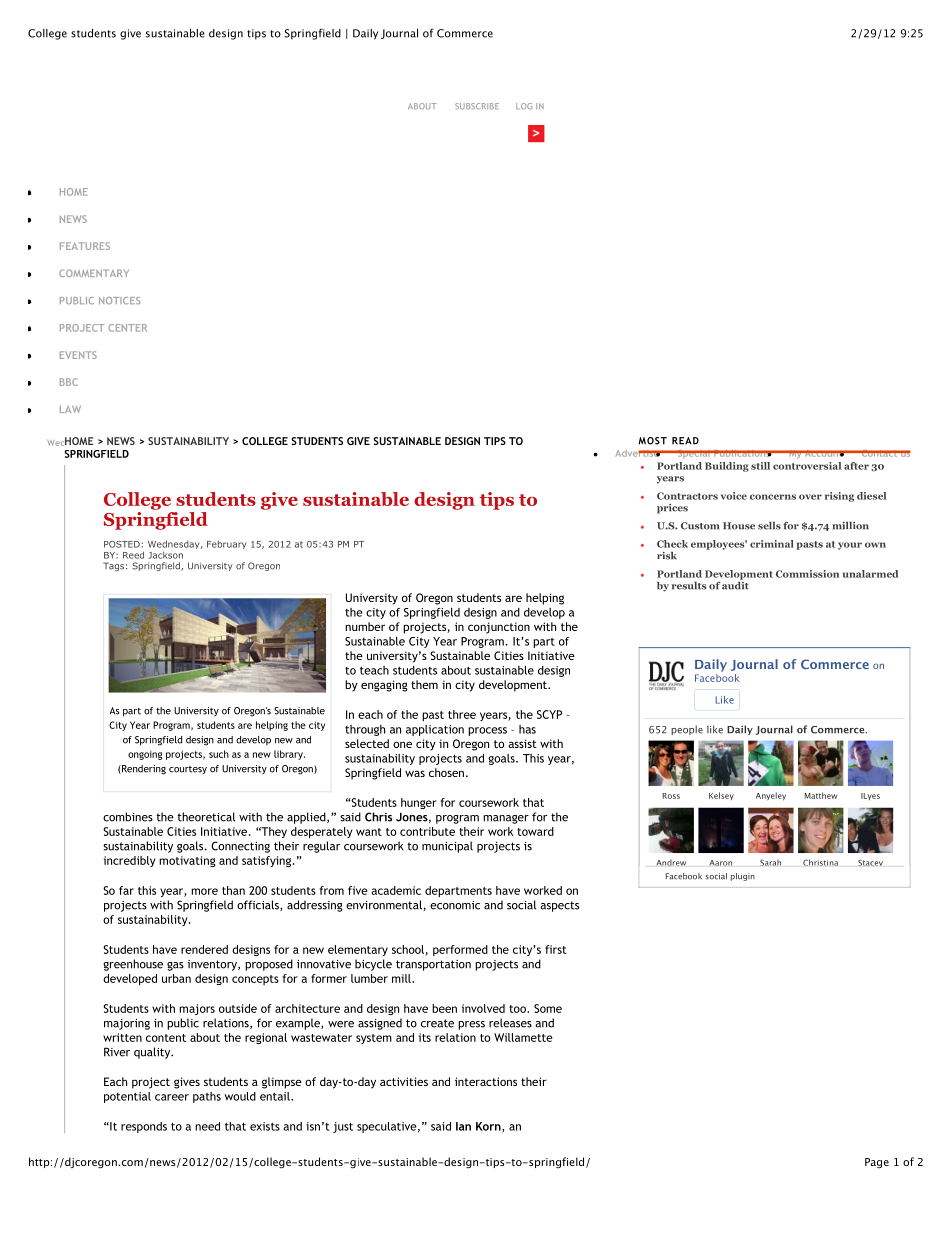 The width and height of the document is (952, 1233). Describe the element at coordinates (499, 628) in the document. I see `conjunction` at that location.
